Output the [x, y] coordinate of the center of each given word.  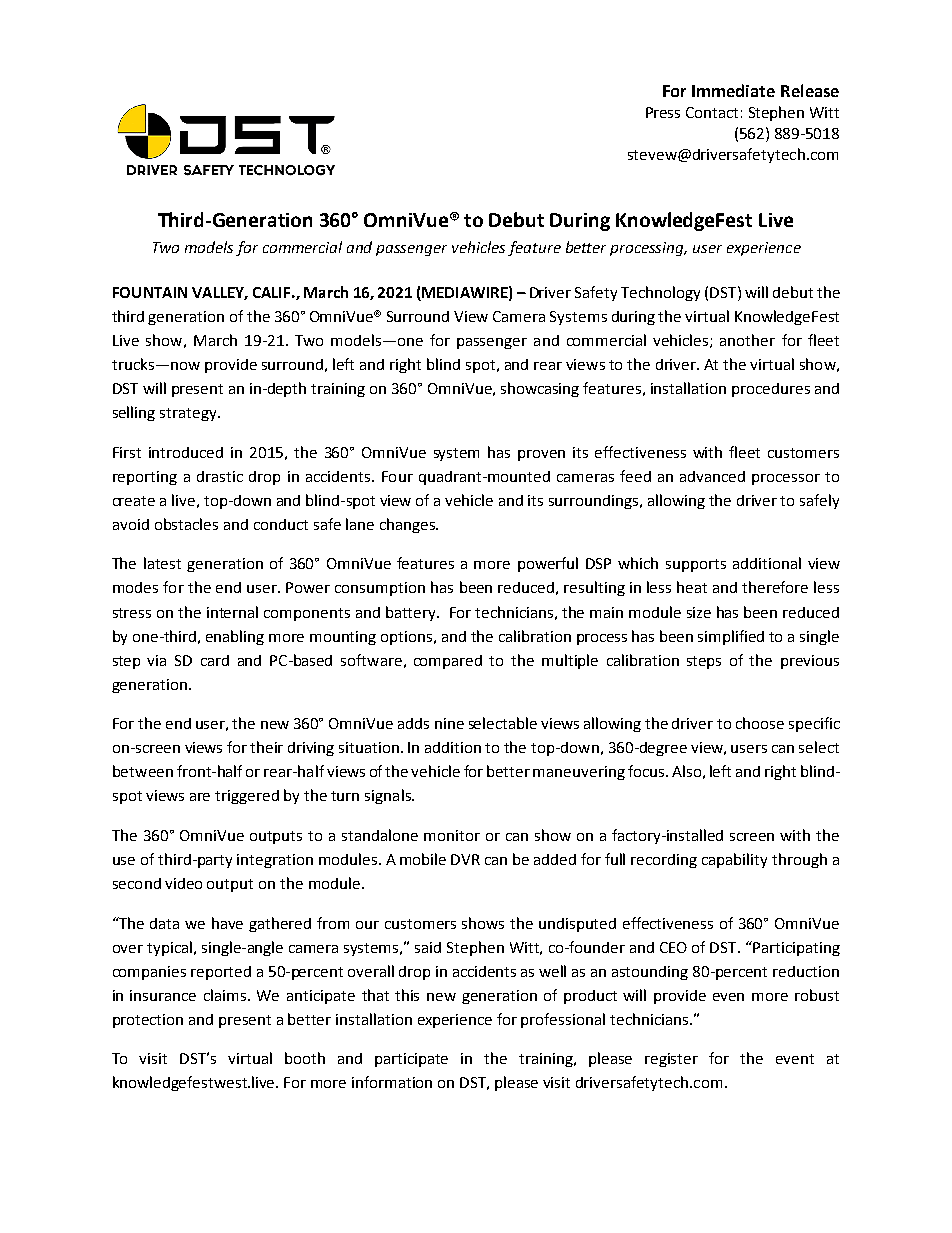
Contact [712, 112]
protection [148, 1021]
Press [663, 112]
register [671, 1060]
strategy [189, 414]
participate [411, 1060]
